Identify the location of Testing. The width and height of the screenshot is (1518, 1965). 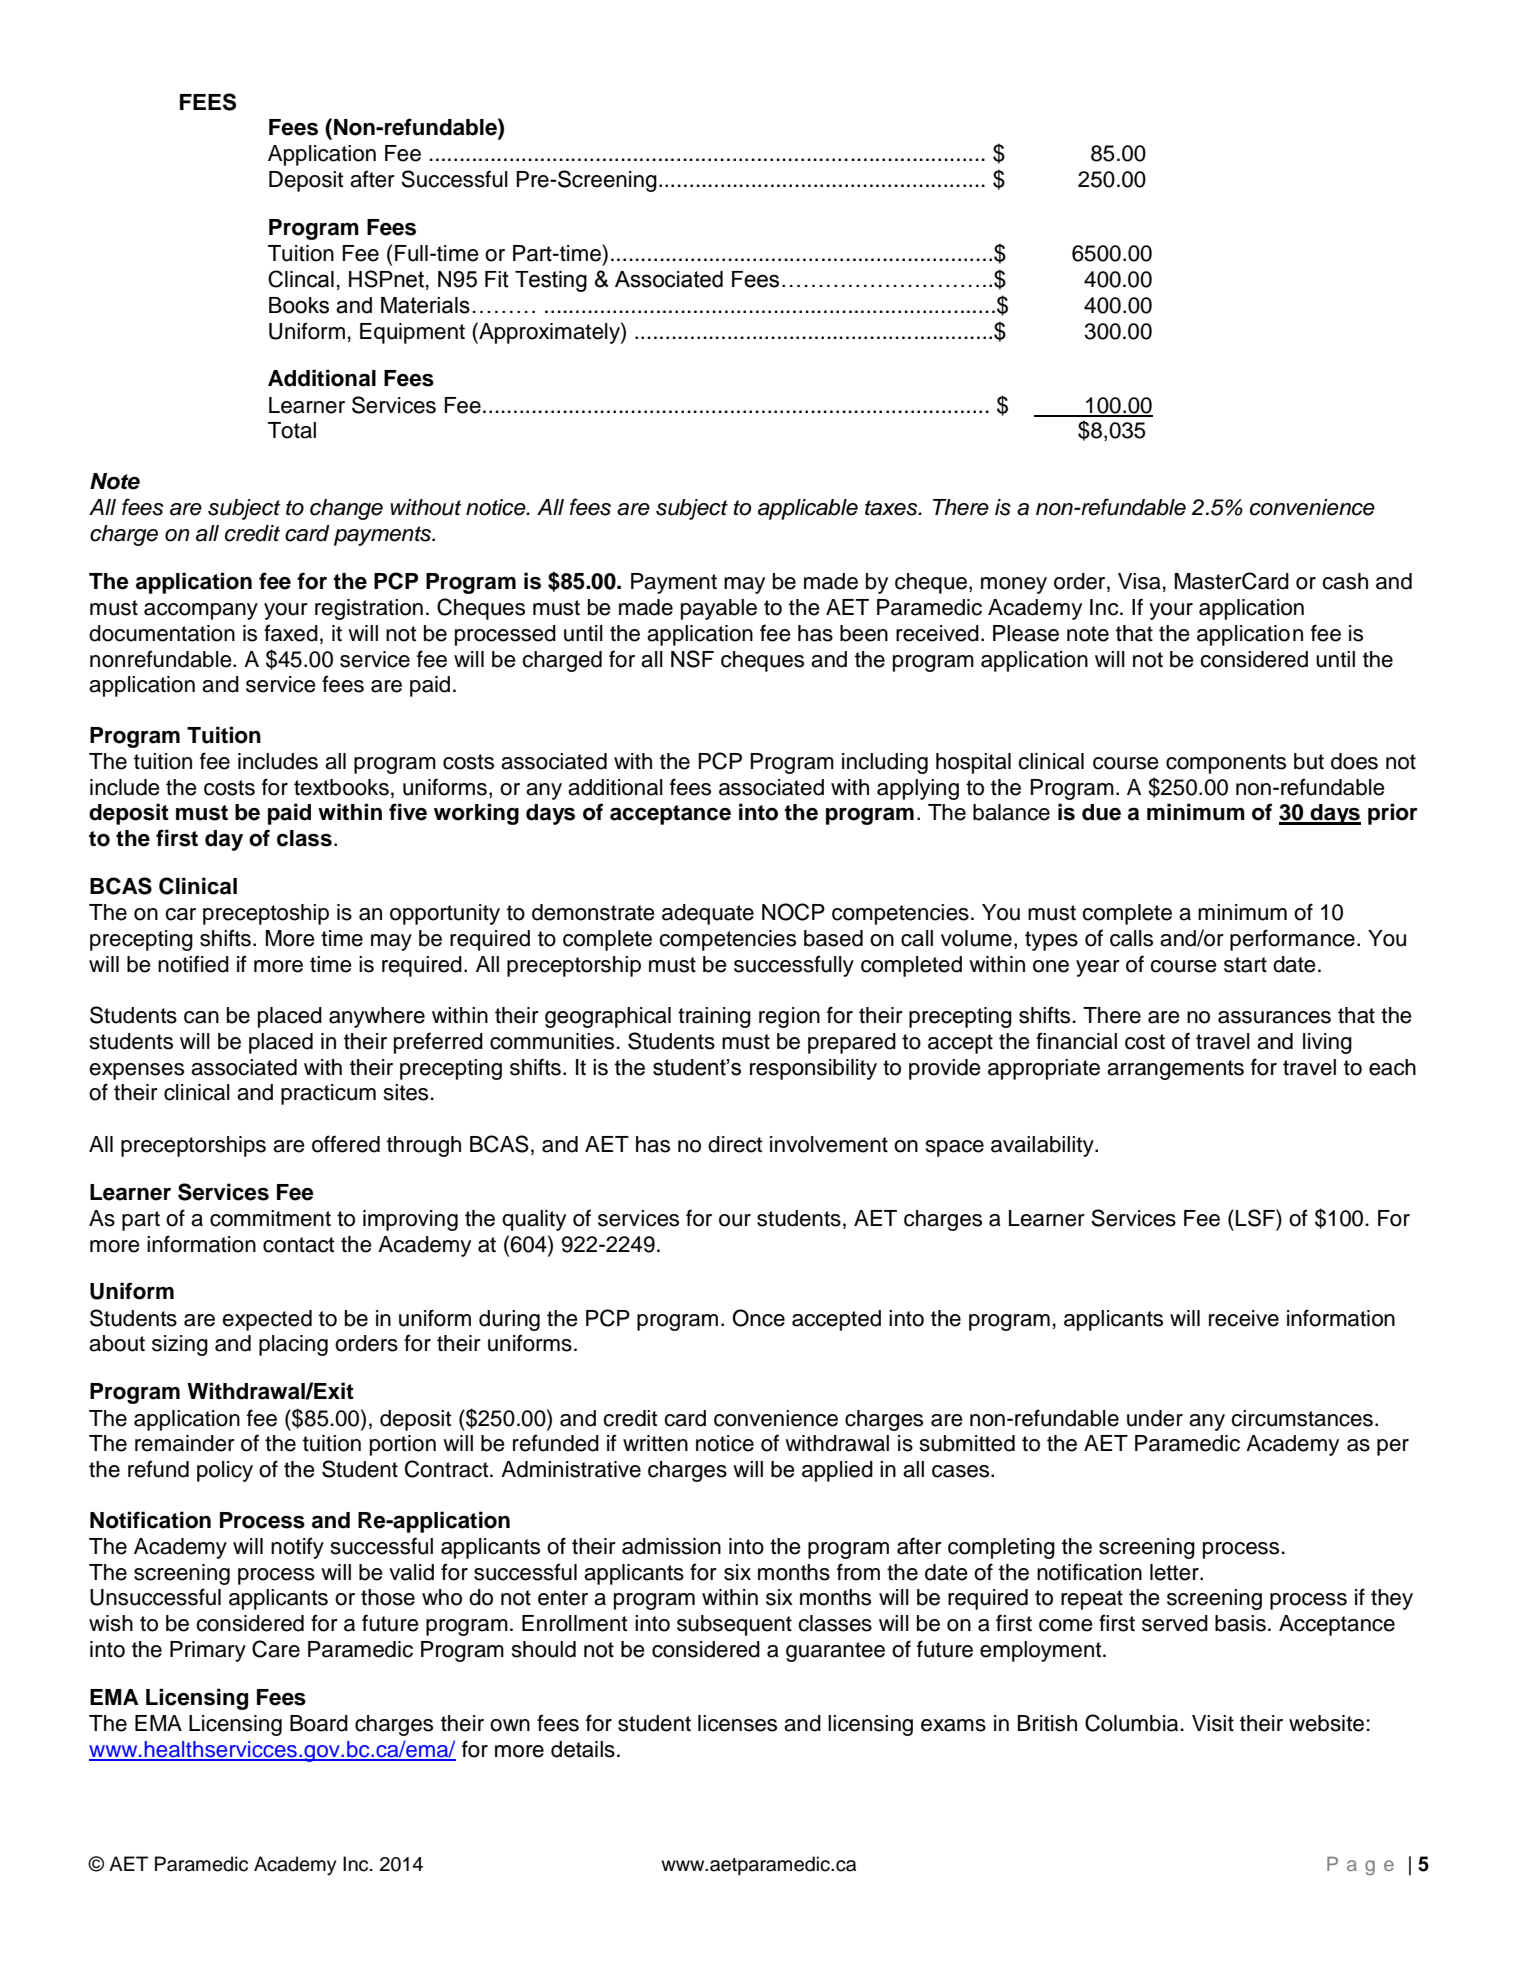
(551, 281).
